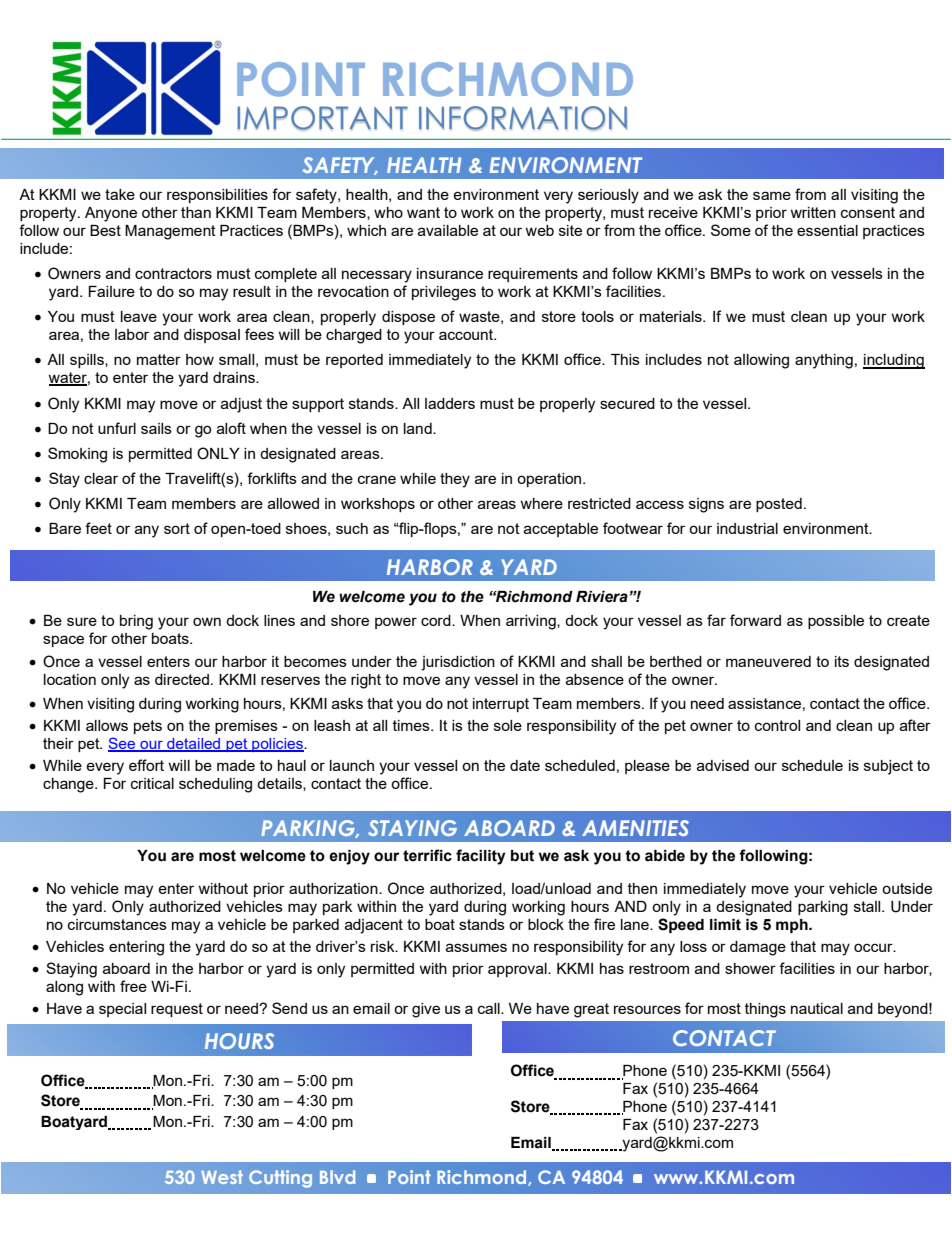 This screenshot has height=1233, width=952. What do you see at coordinates (222, 1177) in the screenshot?
I see `West` at bounding box center [222, 1177].
